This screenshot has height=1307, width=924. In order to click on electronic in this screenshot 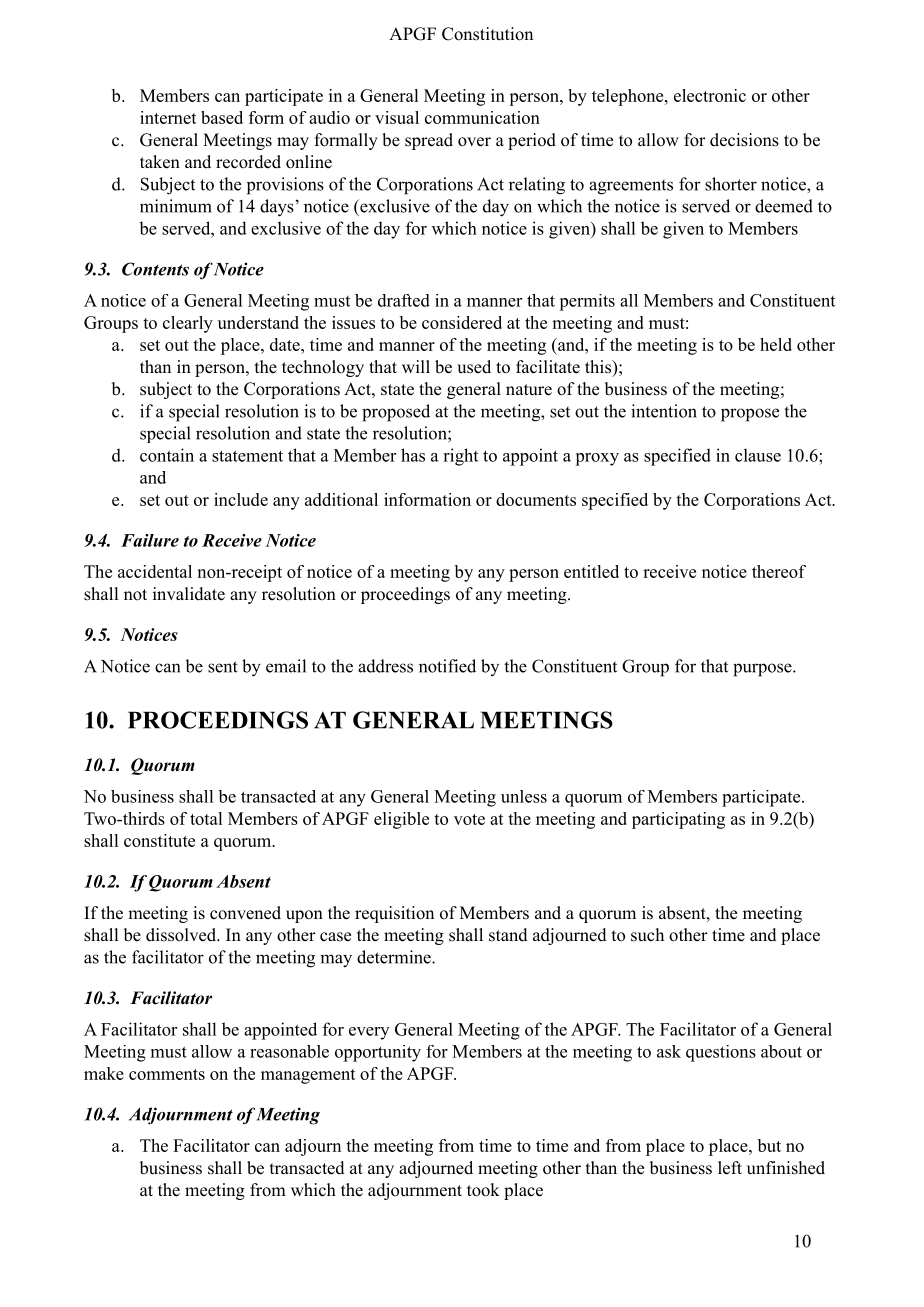, I will do `click(710, 95)`.
